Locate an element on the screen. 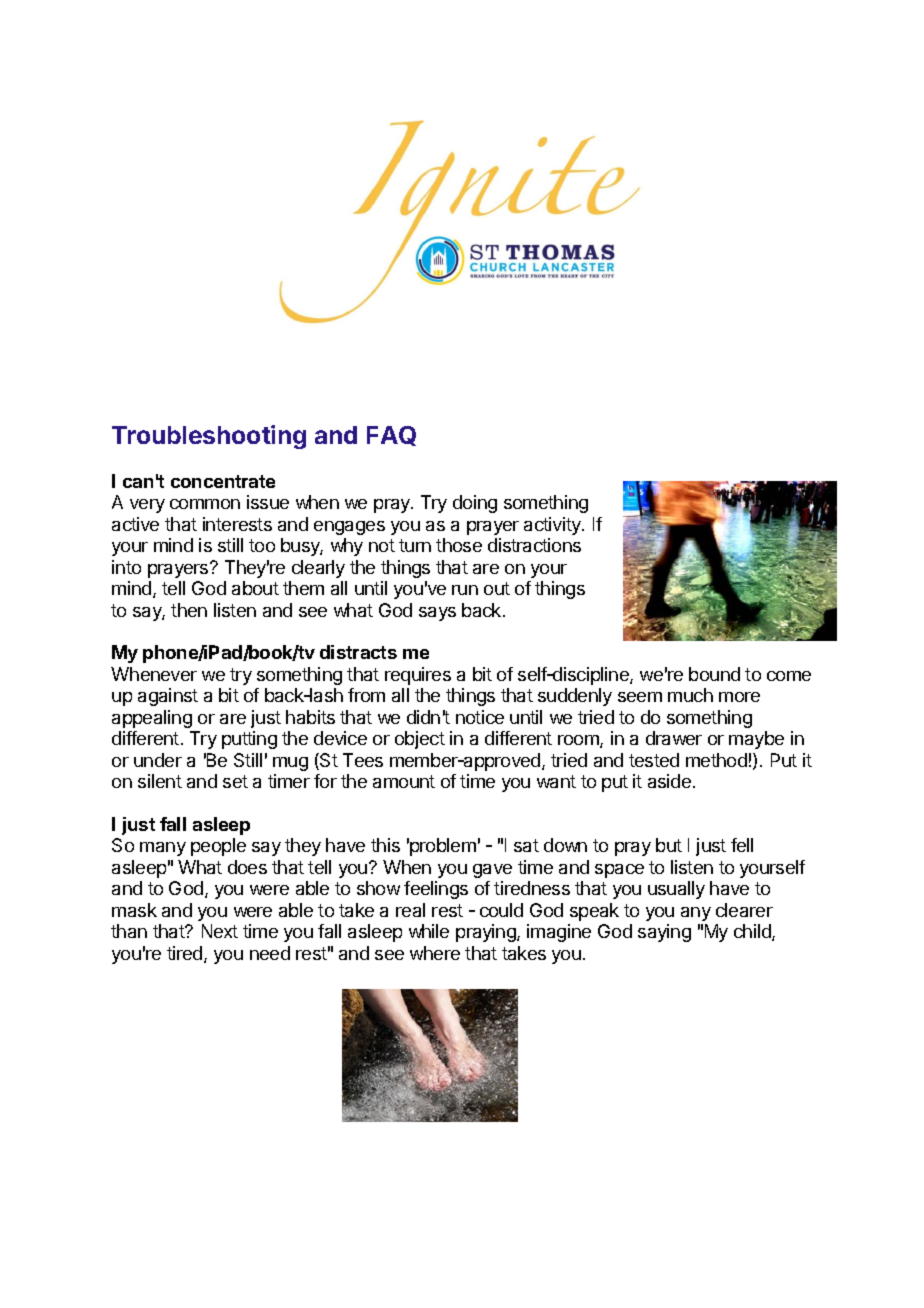 The height and width of the screenshot is (1308, 924). much is located at coordinates (690, 695).
